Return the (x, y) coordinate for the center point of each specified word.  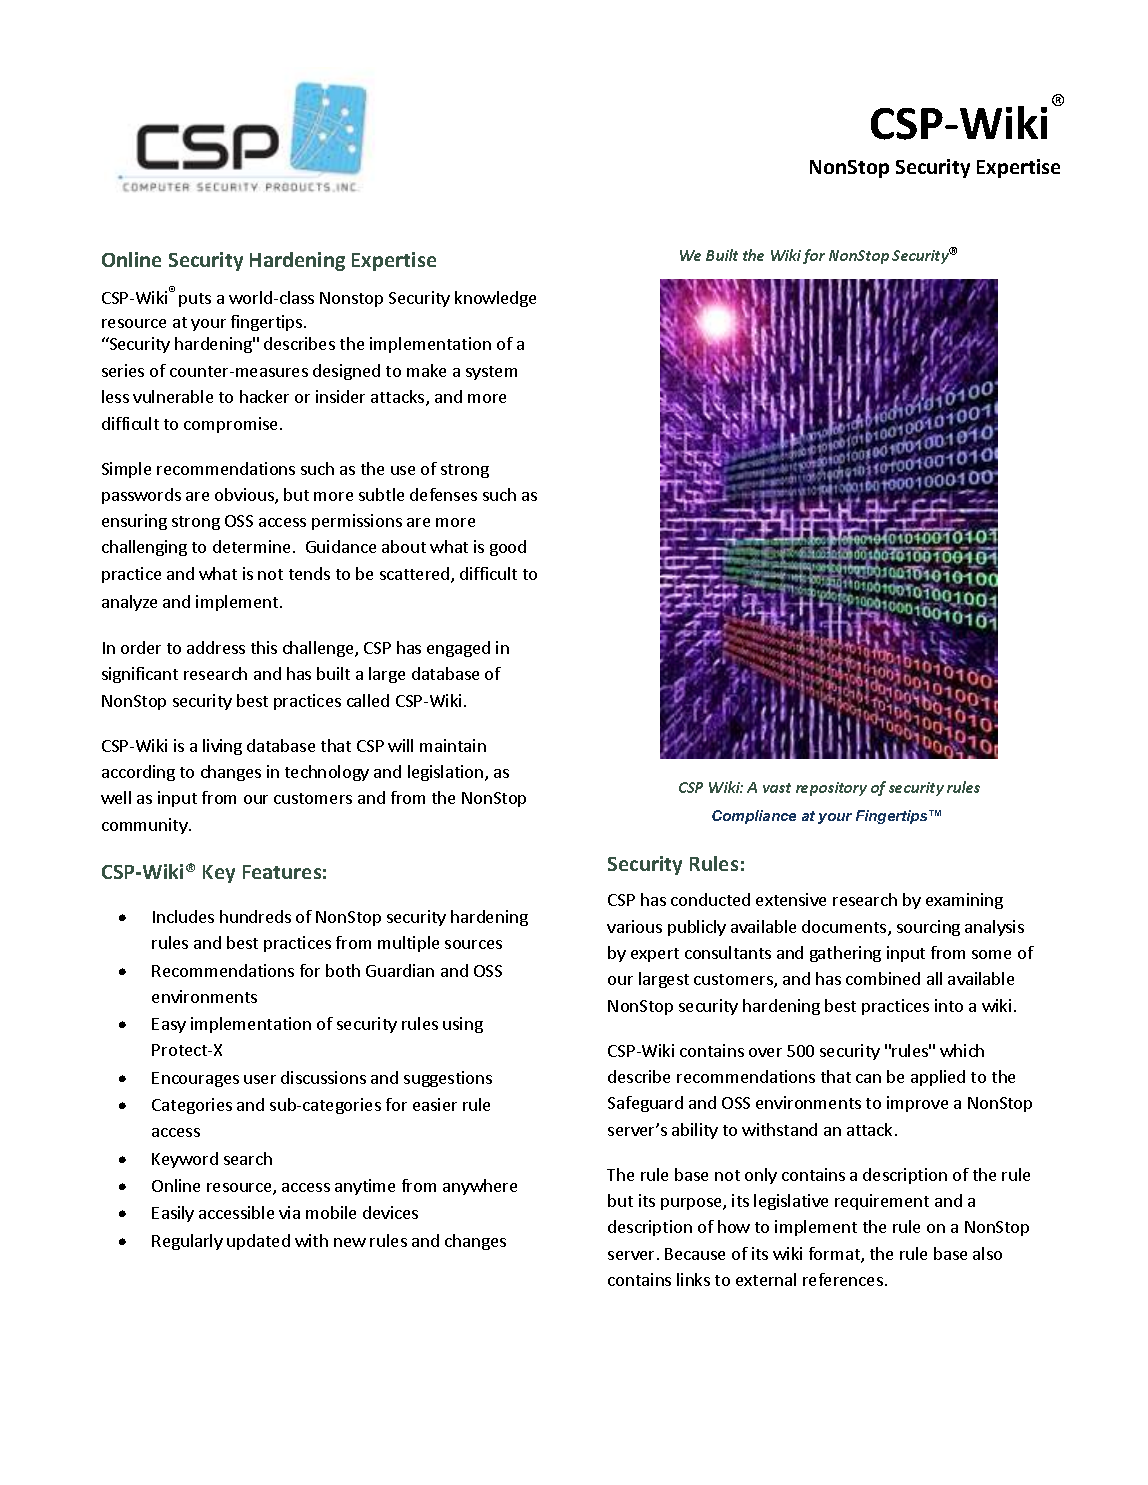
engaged (458, 649)
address (216, 647)
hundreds (255, 916)
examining (964, 901)
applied (938, 1078)
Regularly (187, 1242)
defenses (443, 494)
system (491, 373)
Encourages (195, 1079)
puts (195, 300)
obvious (245, 496)
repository (831, 789)
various (634, 926)
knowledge (495, 299)
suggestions (448, 1079)
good (508, 548)
